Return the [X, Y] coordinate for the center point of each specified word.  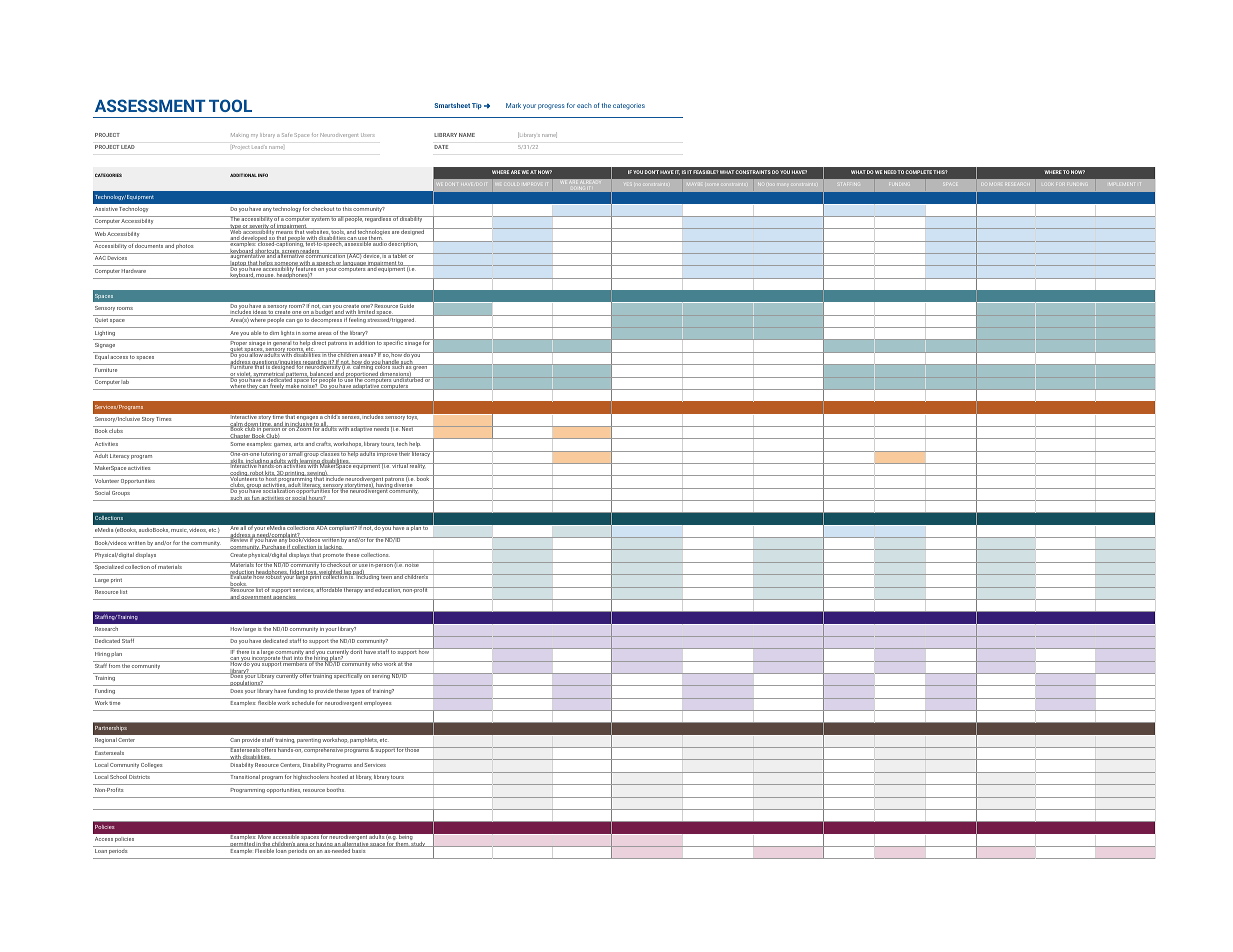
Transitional [245, 777]
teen [386, 576]
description [403, 244]
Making [240, 135]
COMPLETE [919, 172]
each [584, 105]
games [283, 445]
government [256, 597]
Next [408, 428]
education [388, 590]
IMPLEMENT [1121, 184]
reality [417, 466]
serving [380, 676]
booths [335, 790]
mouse [265, 276]
